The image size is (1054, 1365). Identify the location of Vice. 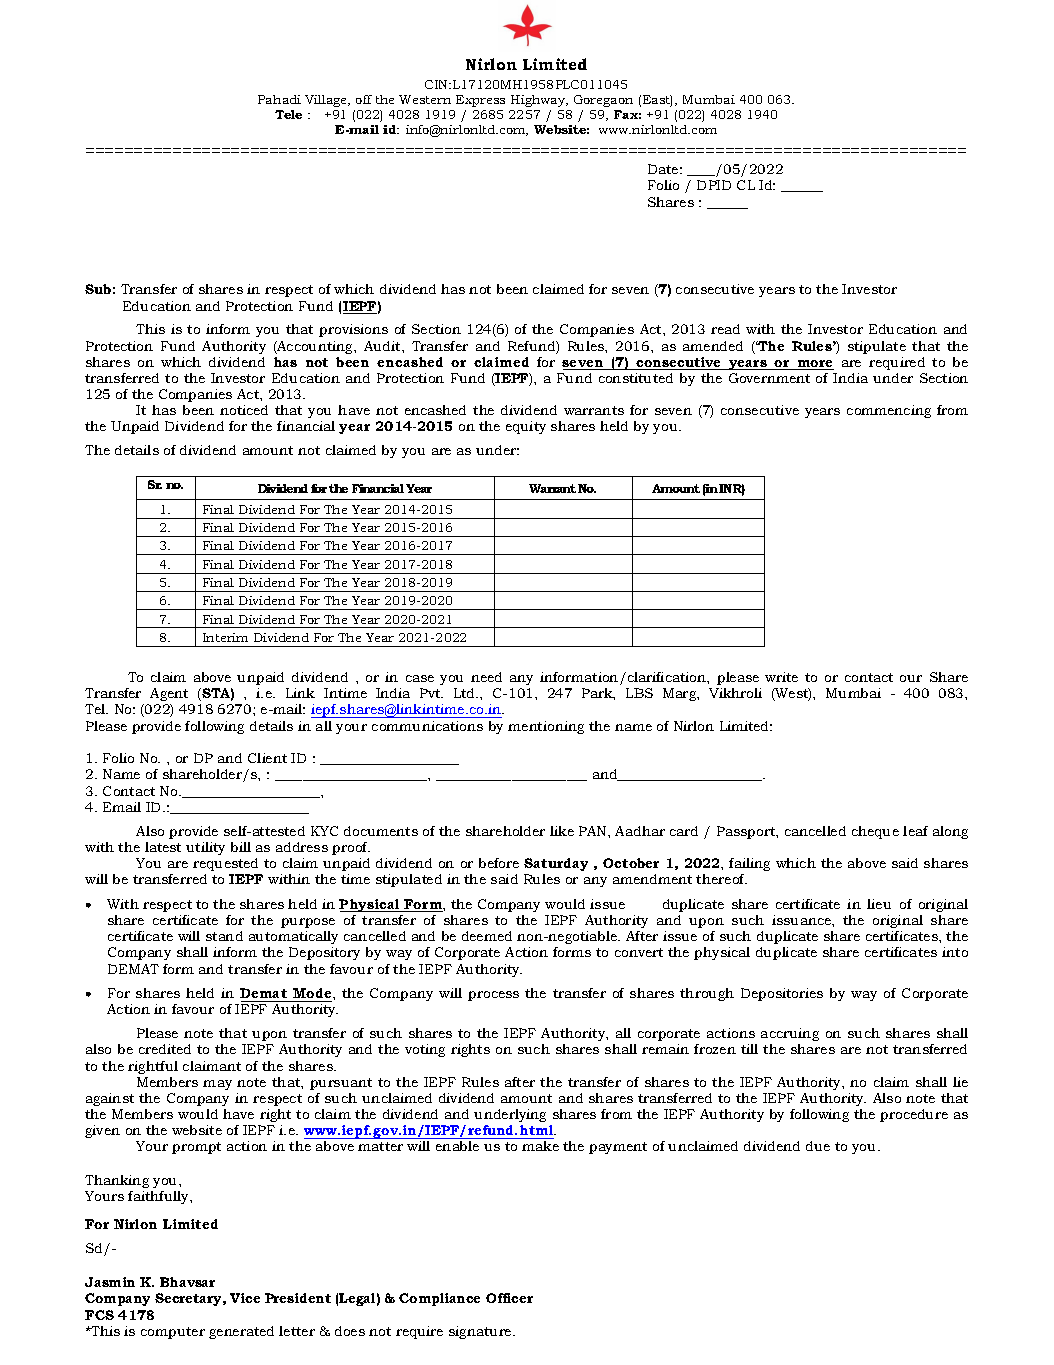
(245, 1298).
